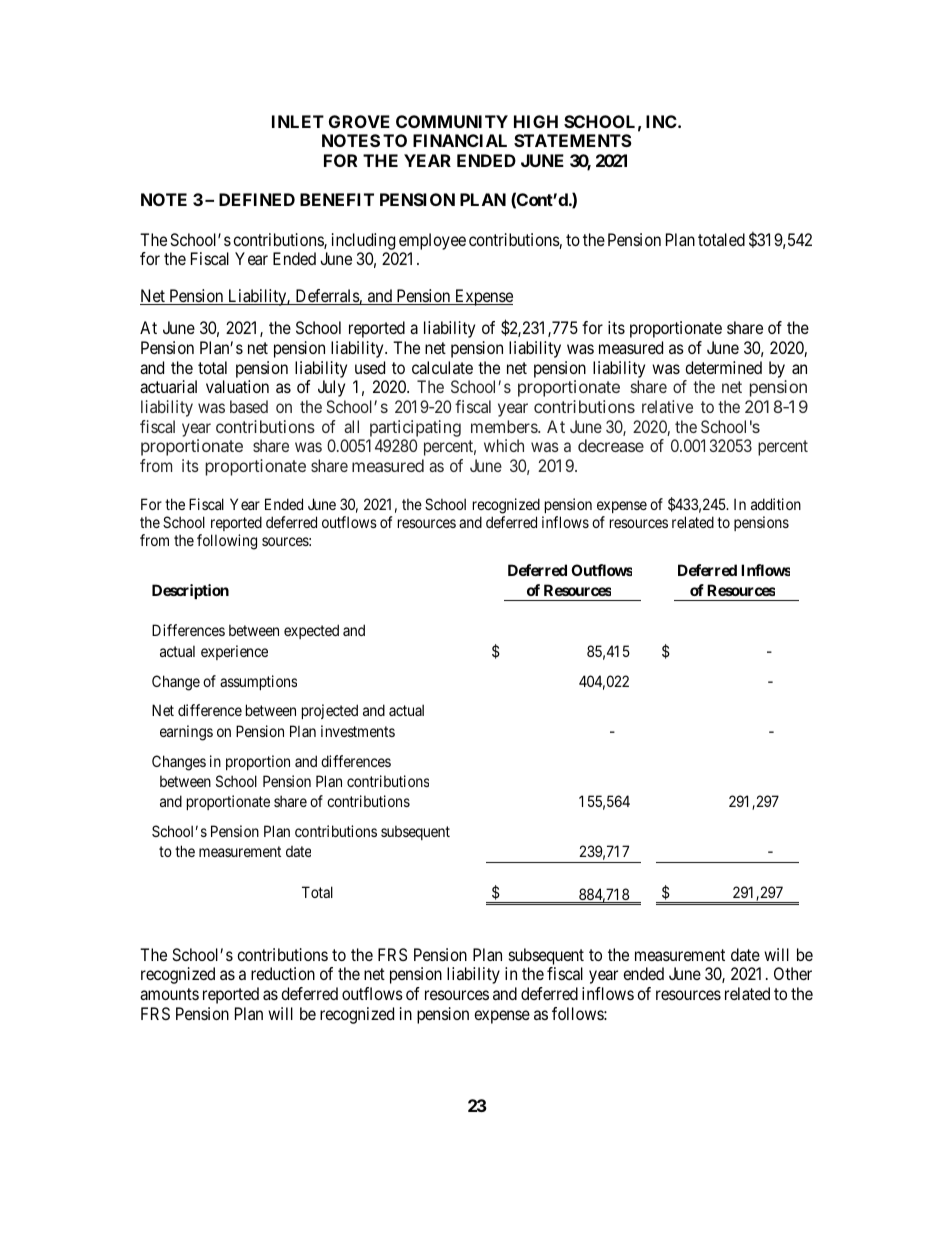  I want to click on following, so click(227, 542).
